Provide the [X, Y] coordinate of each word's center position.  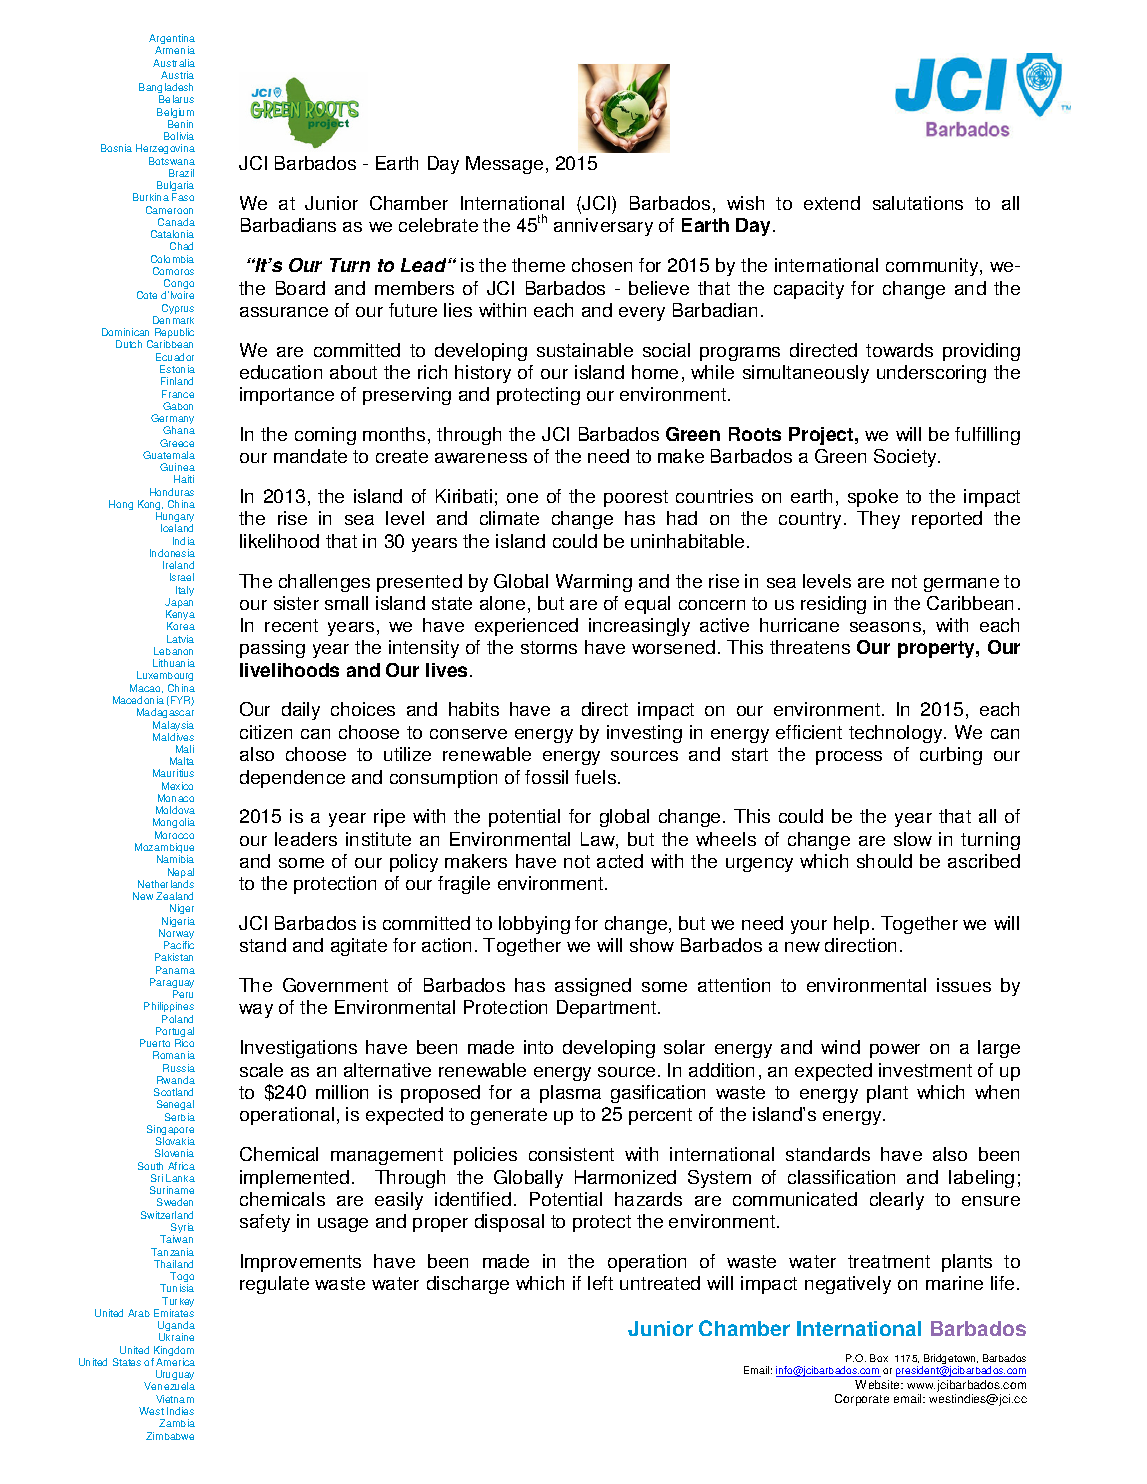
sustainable [585, 350]
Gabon [178, 406]
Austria [177, 75]
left [600, 1283]
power [895, 1051]
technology [897, 734]
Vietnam [175, 1399]
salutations [918, 203]
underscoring [931, 374]
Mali [185, 749]
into [538, 1047]
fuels [597, 777]
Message [504, 165]
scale [261, 1070]
